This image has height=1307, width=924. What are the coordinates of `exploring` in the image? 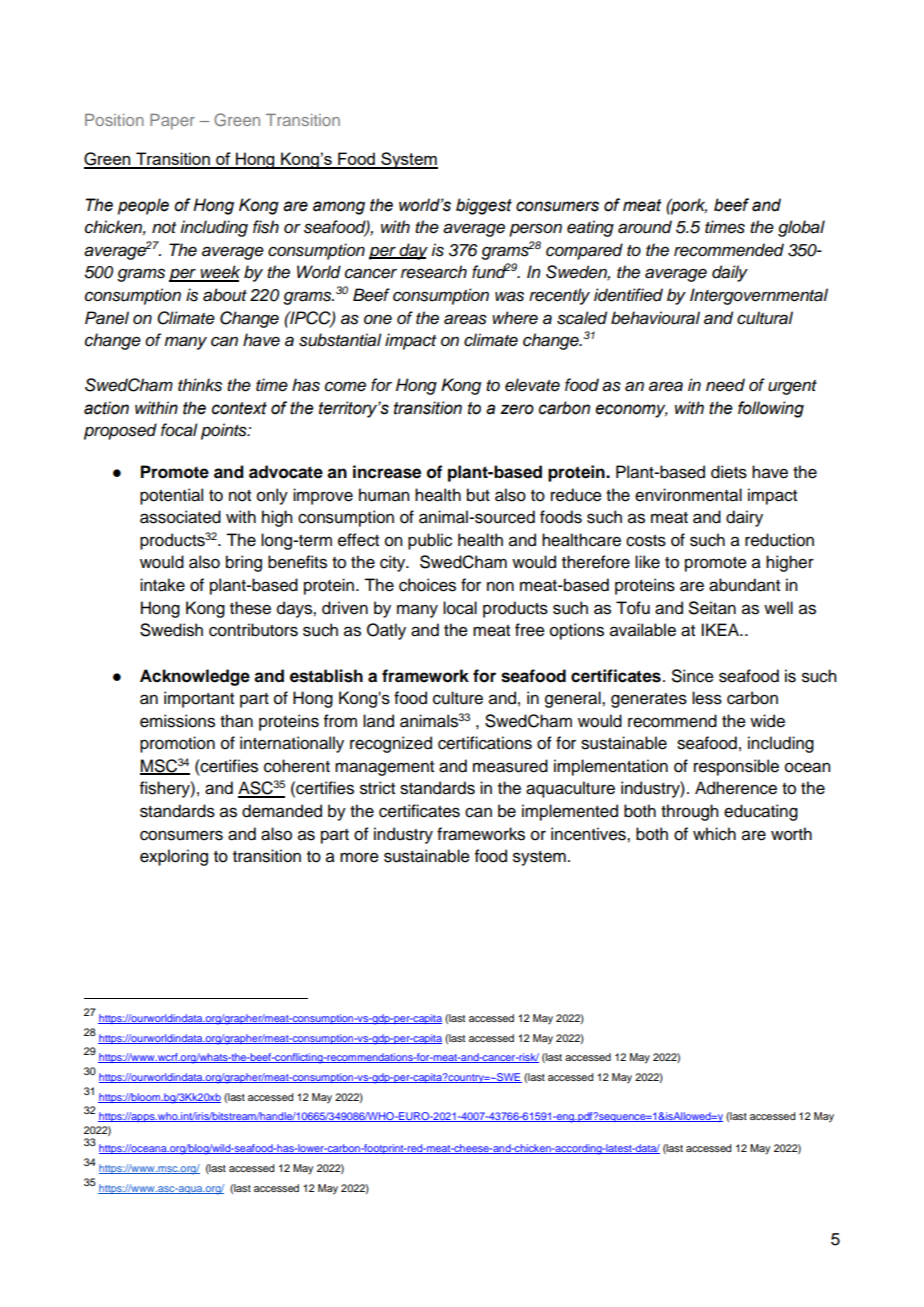 It's located at (174, 857).
